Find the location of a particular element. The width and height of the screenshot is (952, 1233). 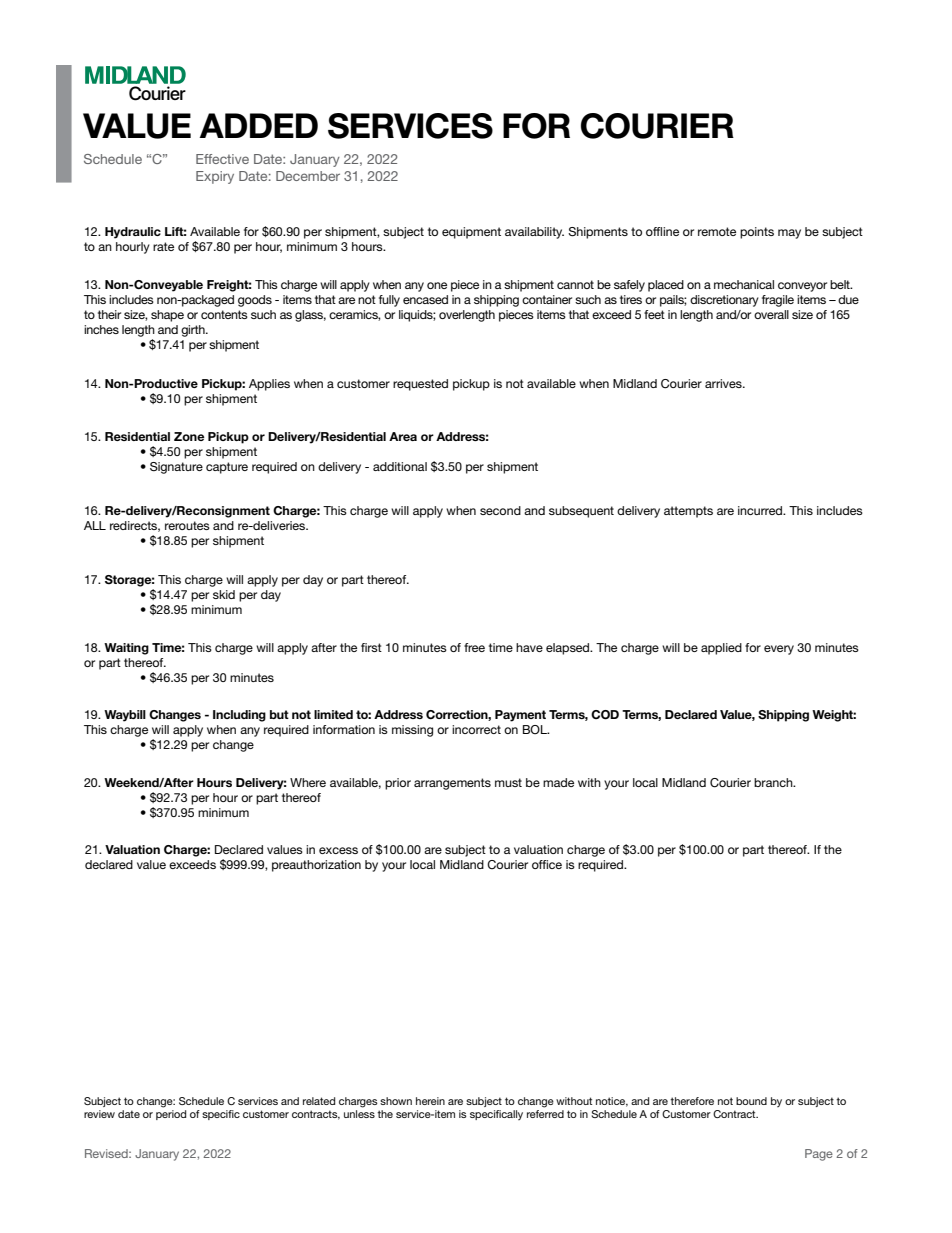

arrives is located at coordinates (724, 383).
